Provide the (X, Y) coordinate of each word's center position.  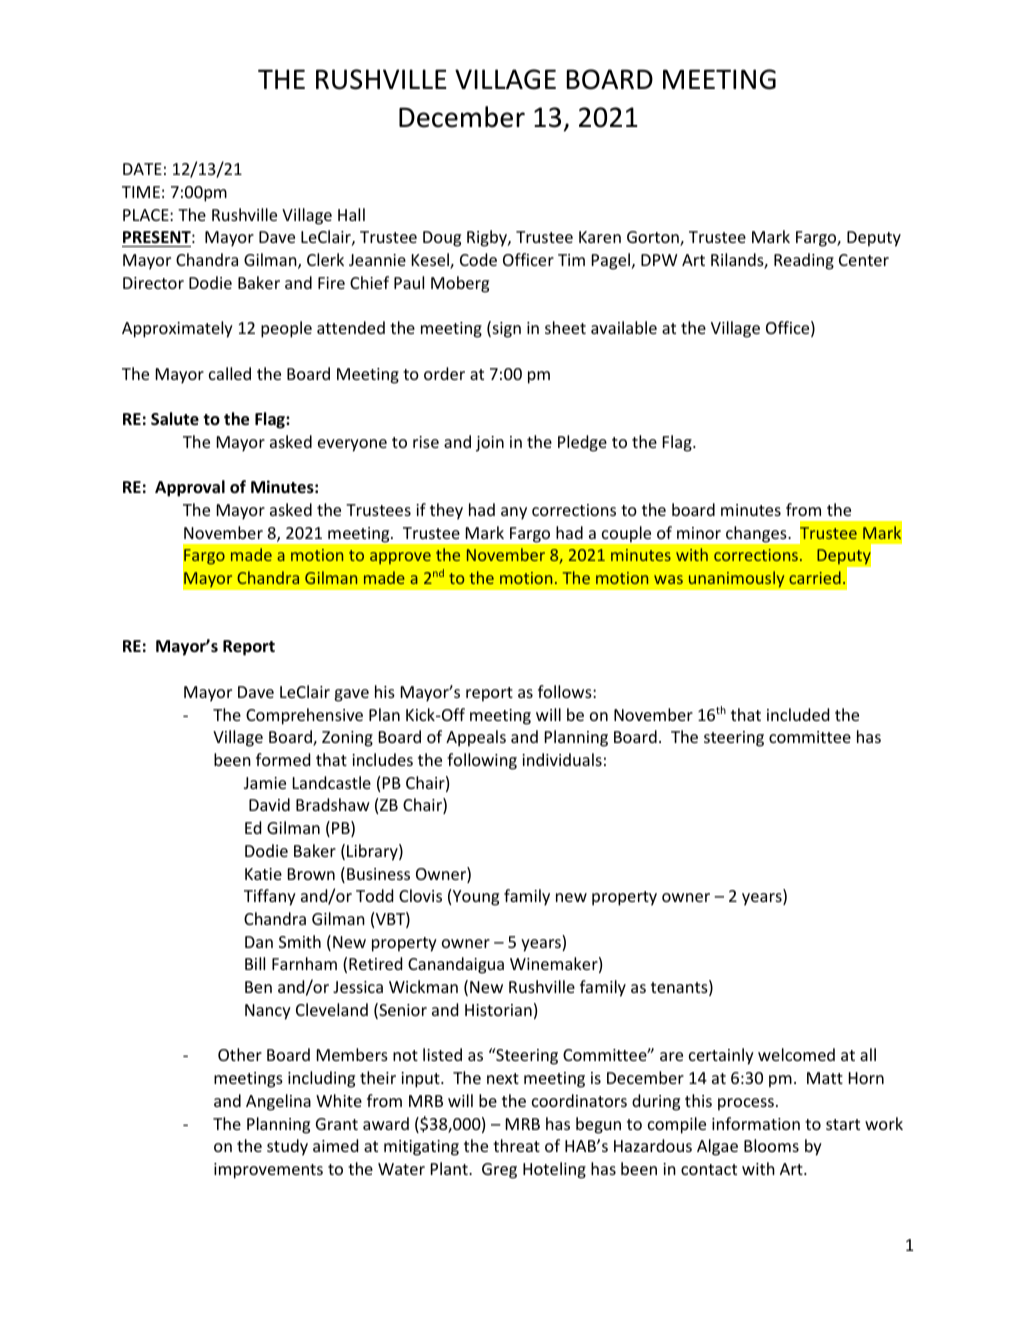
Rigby (488, 238)
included (798, 714)
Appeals (476, 738)
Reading (804, 261)
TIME (141, 192)
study (287, 1147)
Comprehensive (304, 716)
